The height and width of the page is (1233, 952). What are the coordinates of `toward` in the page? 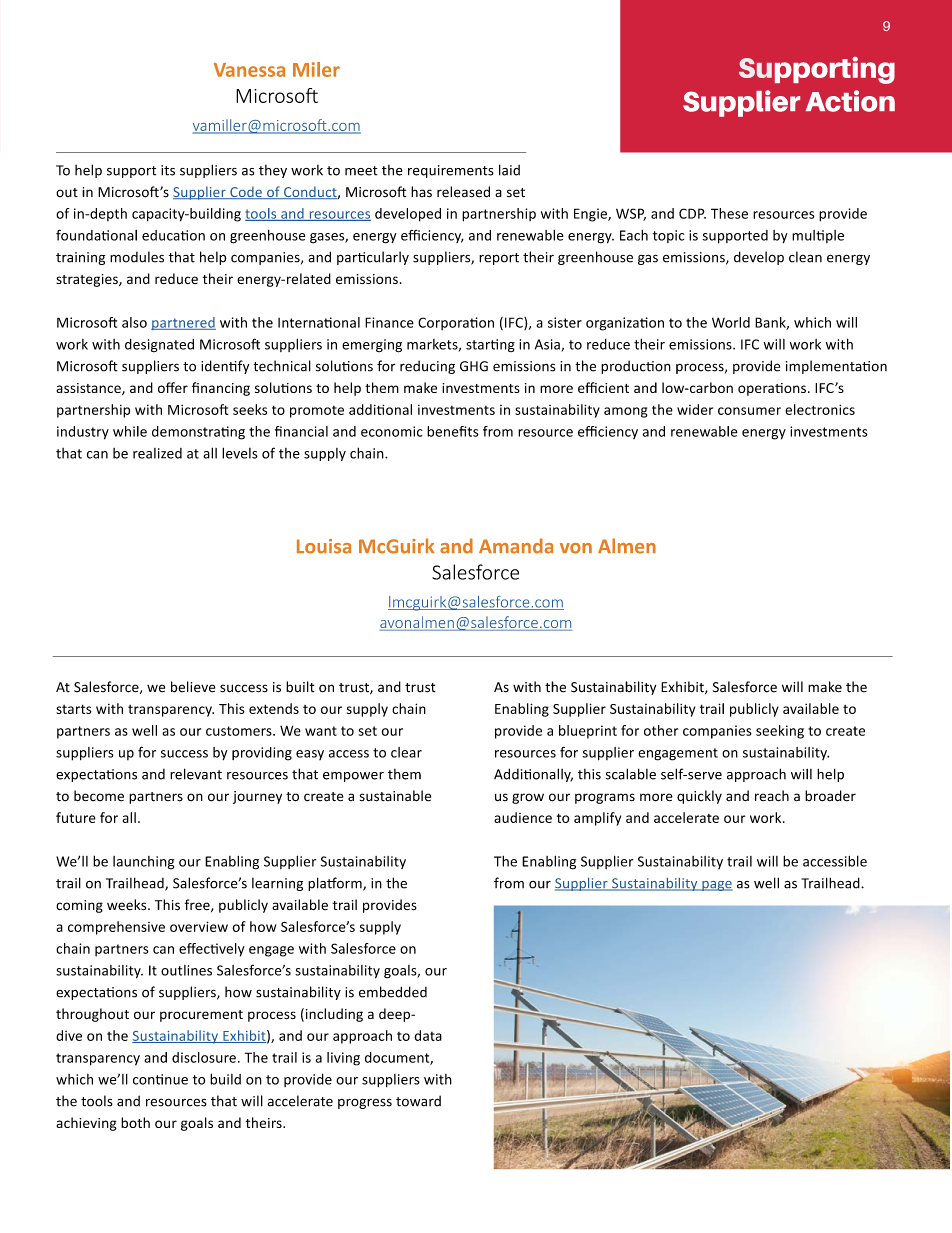 It's located at (418, 1101).
